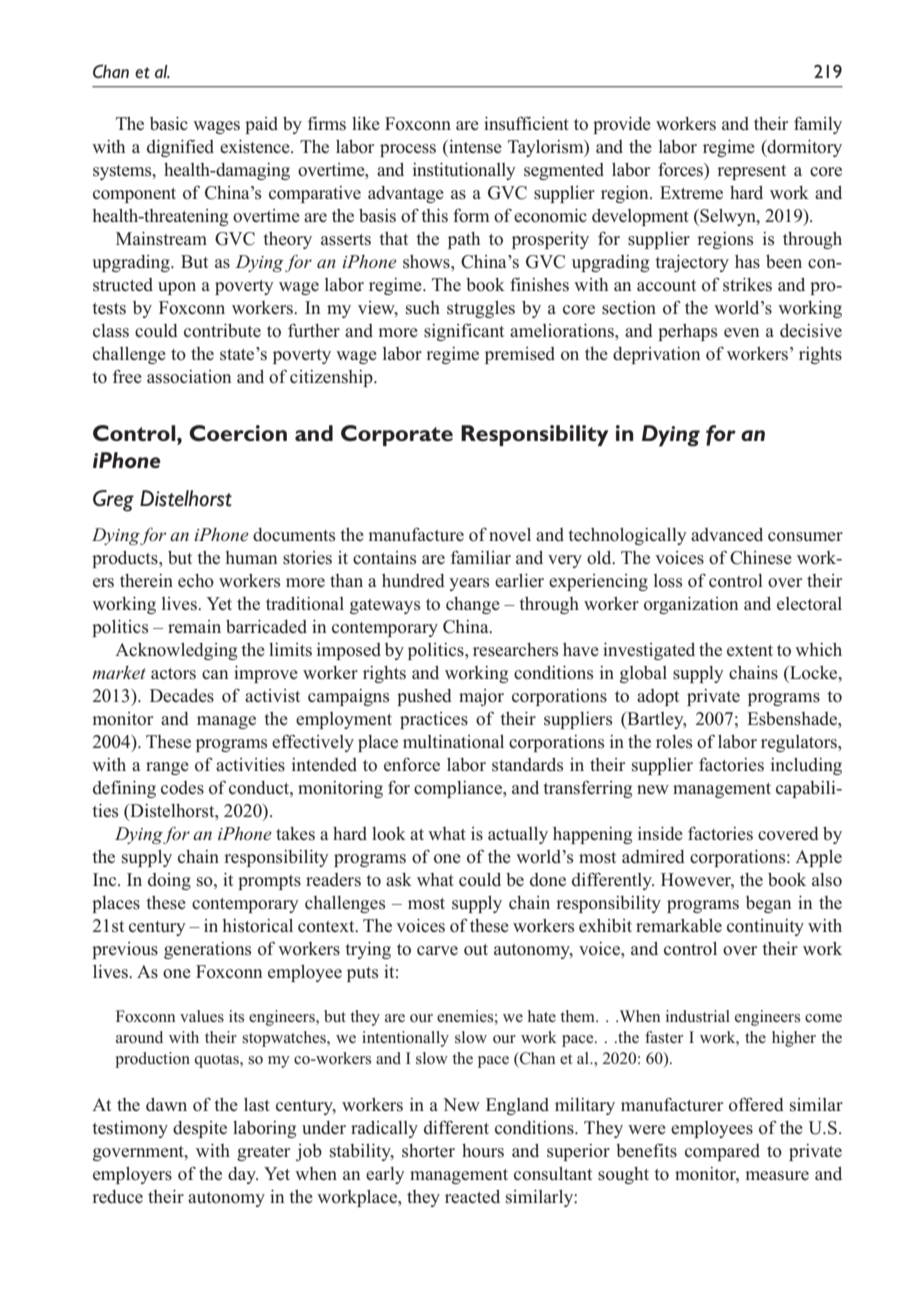 This page has width=924, height=1316. Describe the element at coordinates (474, 147) in the page. I see `intense` at that location.
